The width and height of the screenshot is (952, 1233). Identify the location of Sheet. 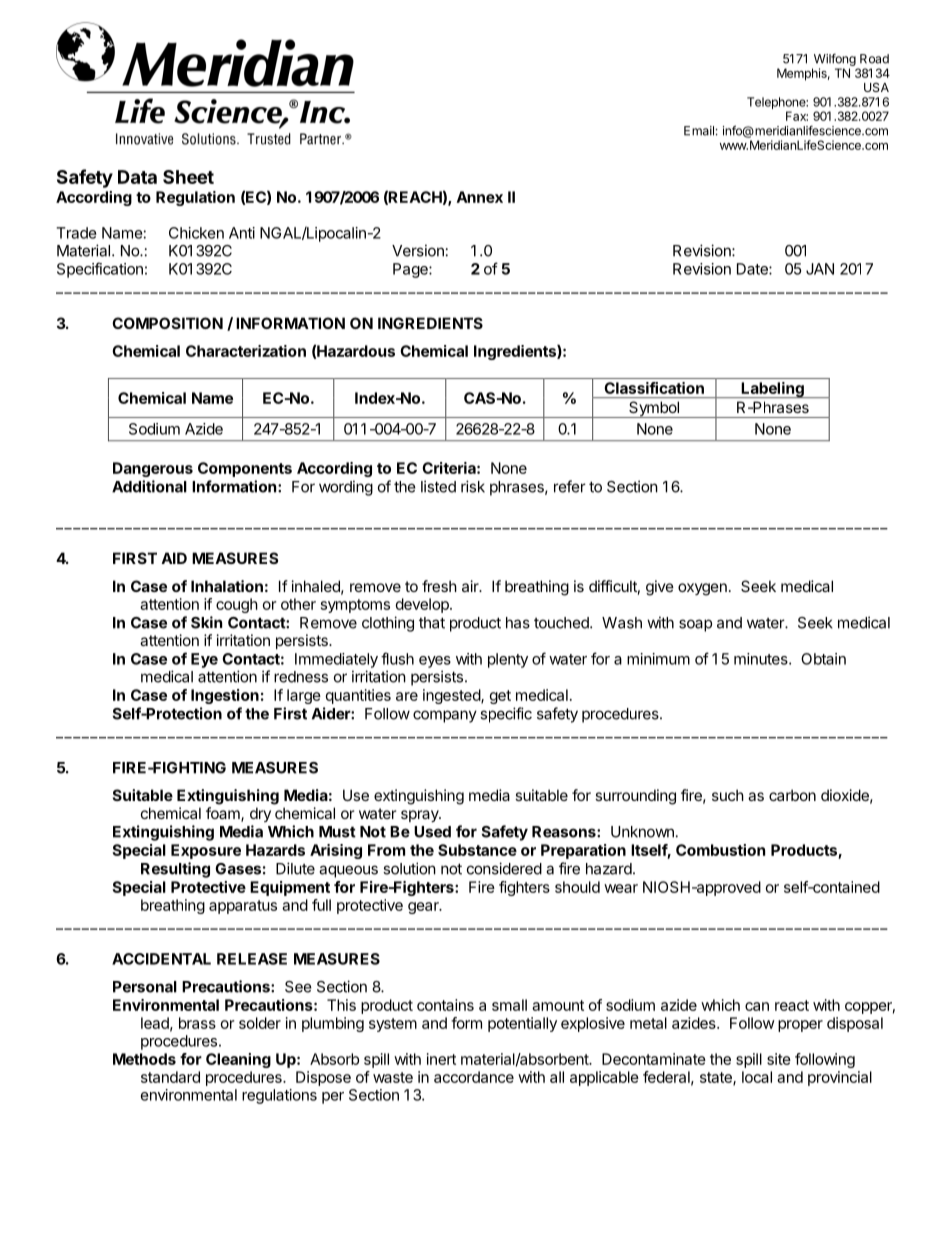
(188, 177).
